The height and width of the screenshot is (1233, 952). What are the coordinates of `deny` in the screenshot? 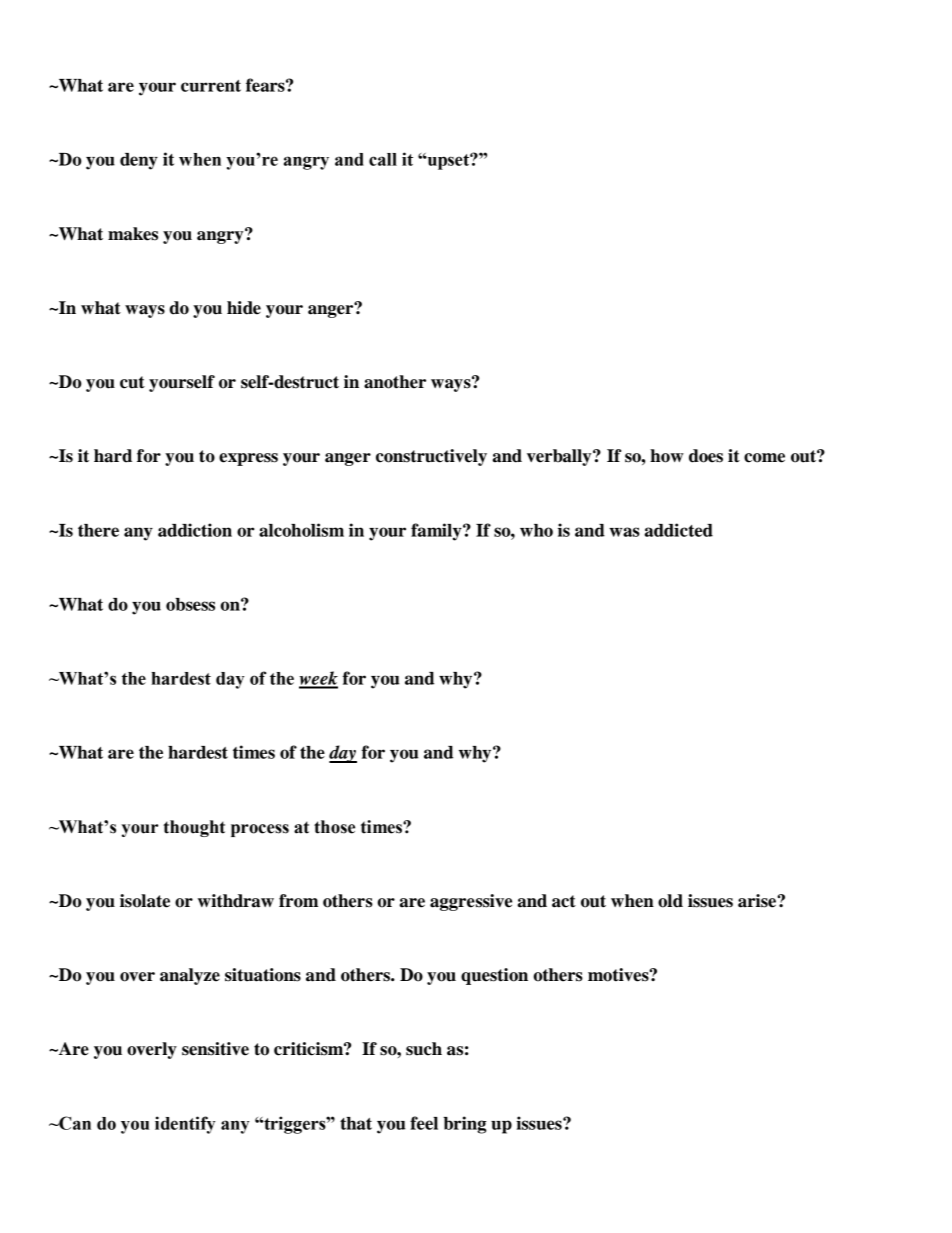 It's located at (139, 161).
